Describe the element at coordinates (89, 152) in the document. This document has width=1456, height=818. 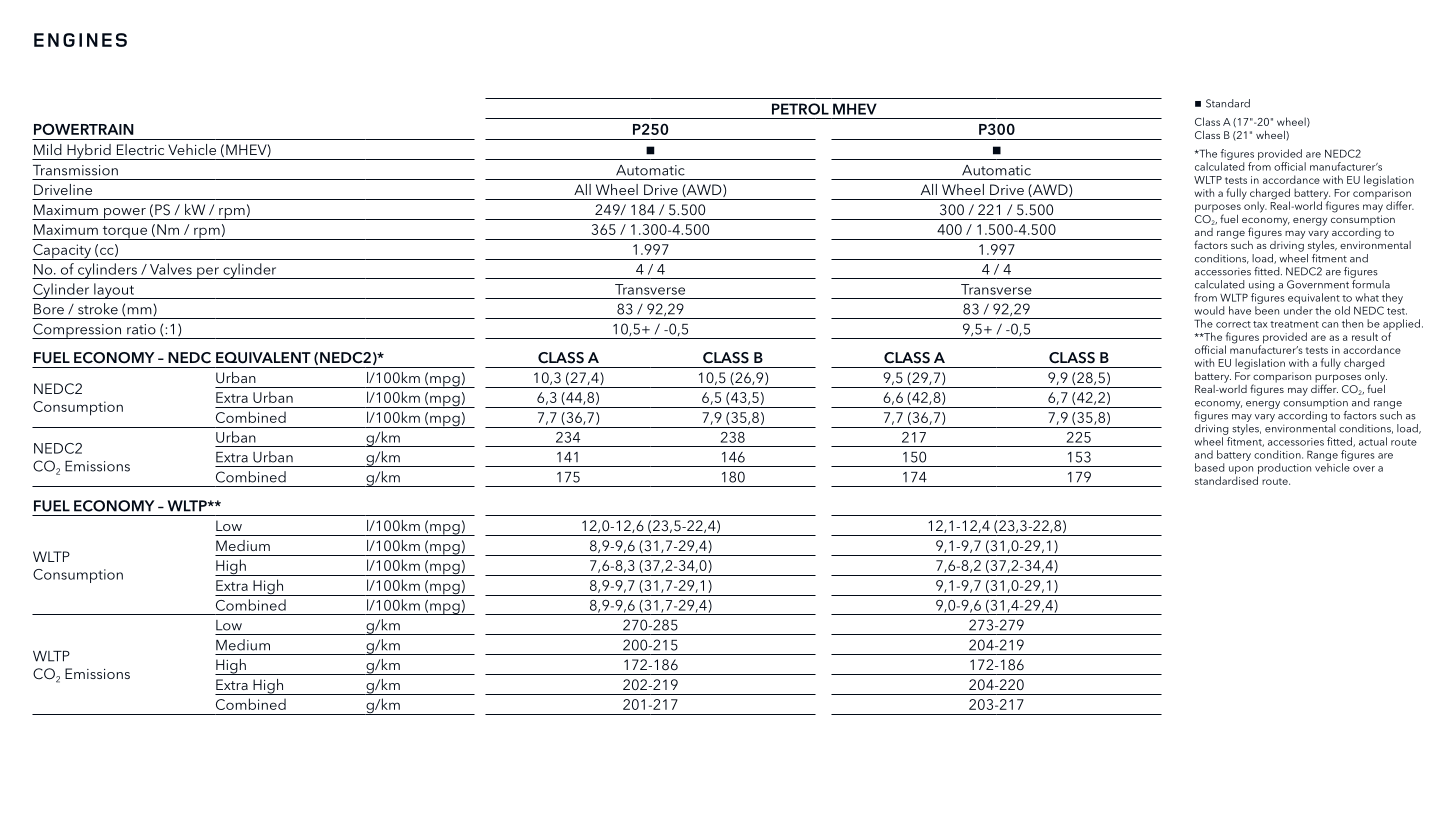
I see `Hybrid` at that location.
